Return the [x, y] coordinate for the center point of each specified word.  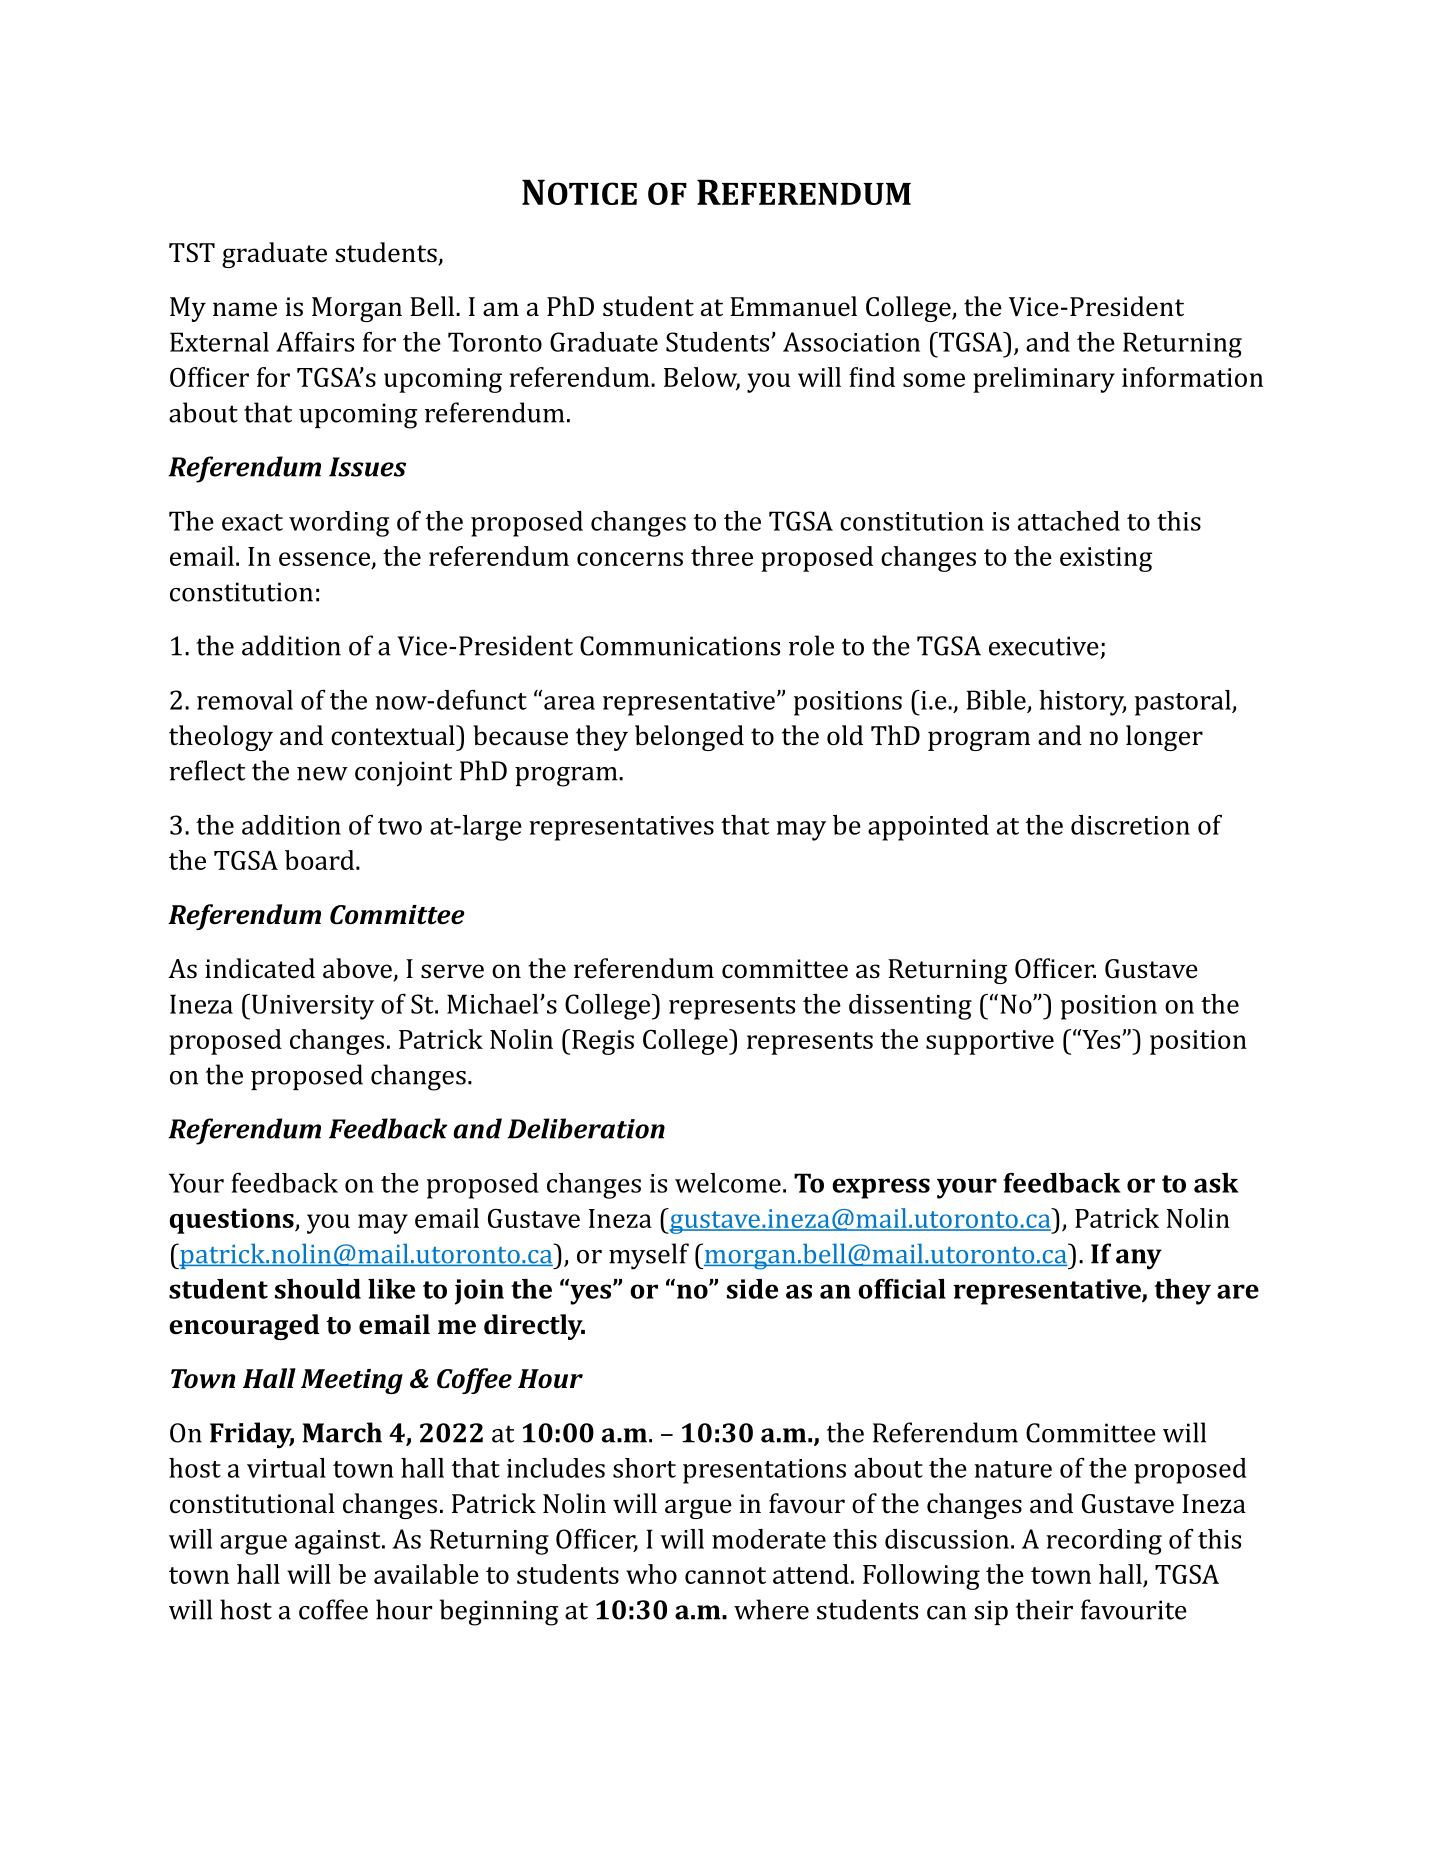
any [1139, 1259]
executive [1044, 646]
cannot [725, 1575]
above [358, 969]
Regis [603, 1042]
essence [325, 560]
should [318, 1289]
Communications [680, 646]
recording [1104, 1542]
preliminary [1044, 380]
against [339, 1542]
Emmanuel [793, 306]
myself [649, 1256]
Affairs [315, 342]
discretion [1130, 825]
